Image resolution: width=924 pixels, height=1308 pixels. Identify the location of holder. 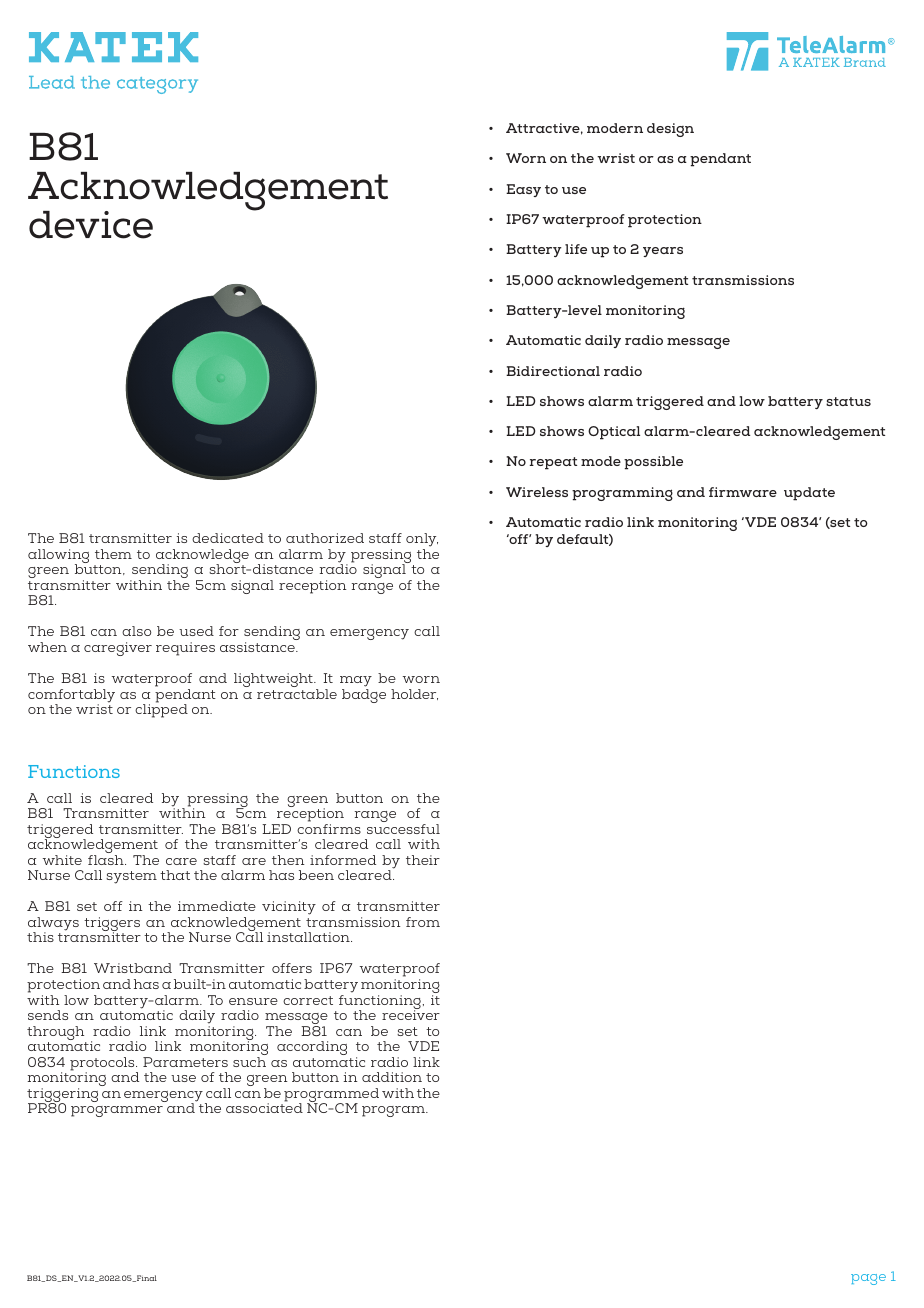
(414, 694).
